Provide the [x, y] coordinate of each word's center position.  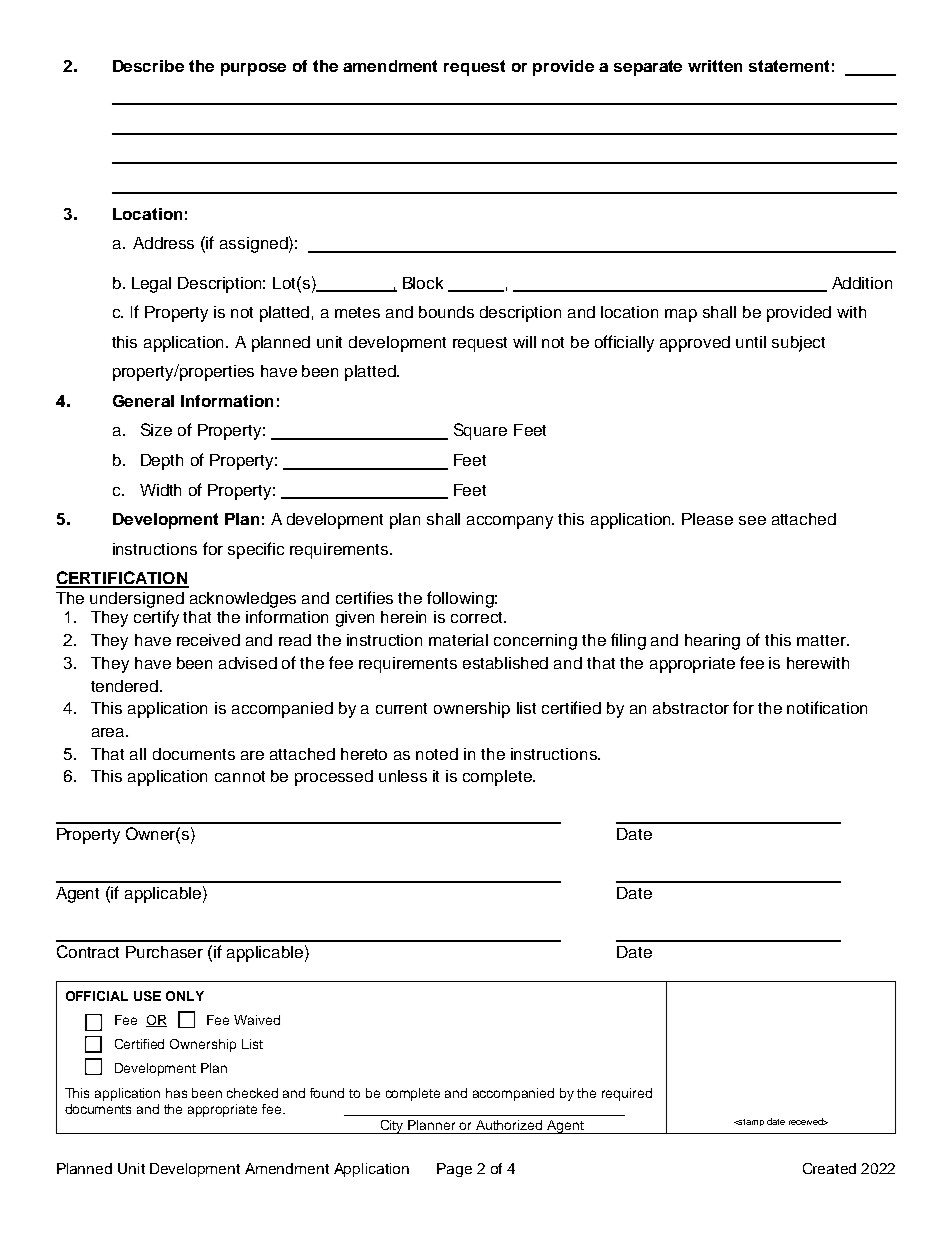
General [143, 401]
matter [822, 640]
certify [156, 618]
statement [789, 66]
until [751, 342]
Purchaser [164, 952]
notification [827, 707]
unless [403, 776]
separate [648, 68]
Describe [148, 66]
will [524, 342]
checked [252, 1093]
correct [478, 617]
